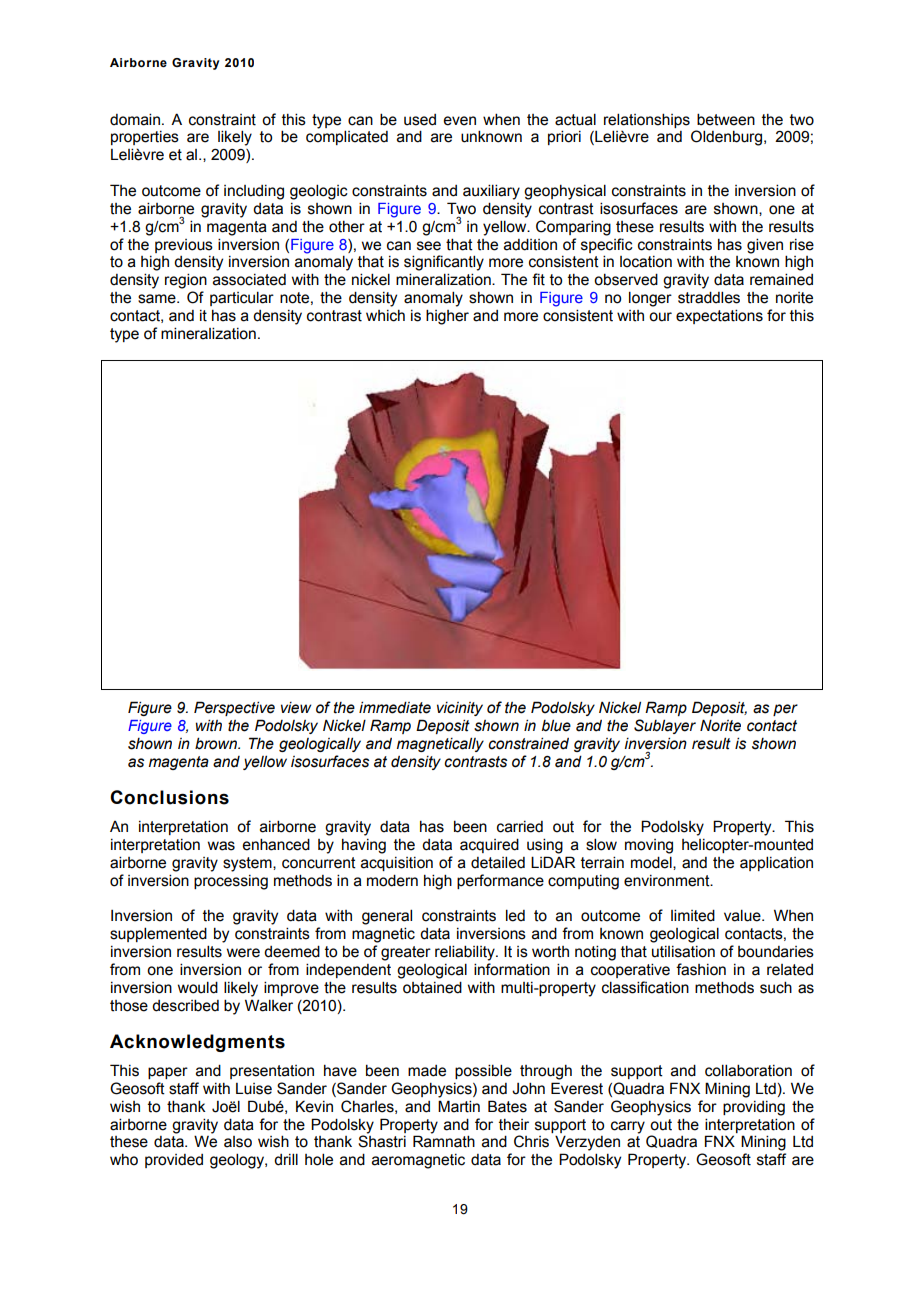 The width and height of the document is (924, 1308). What do you see at coordinates (242, 298) in the document?
I see `particular` at bounding box center [242, 298].
